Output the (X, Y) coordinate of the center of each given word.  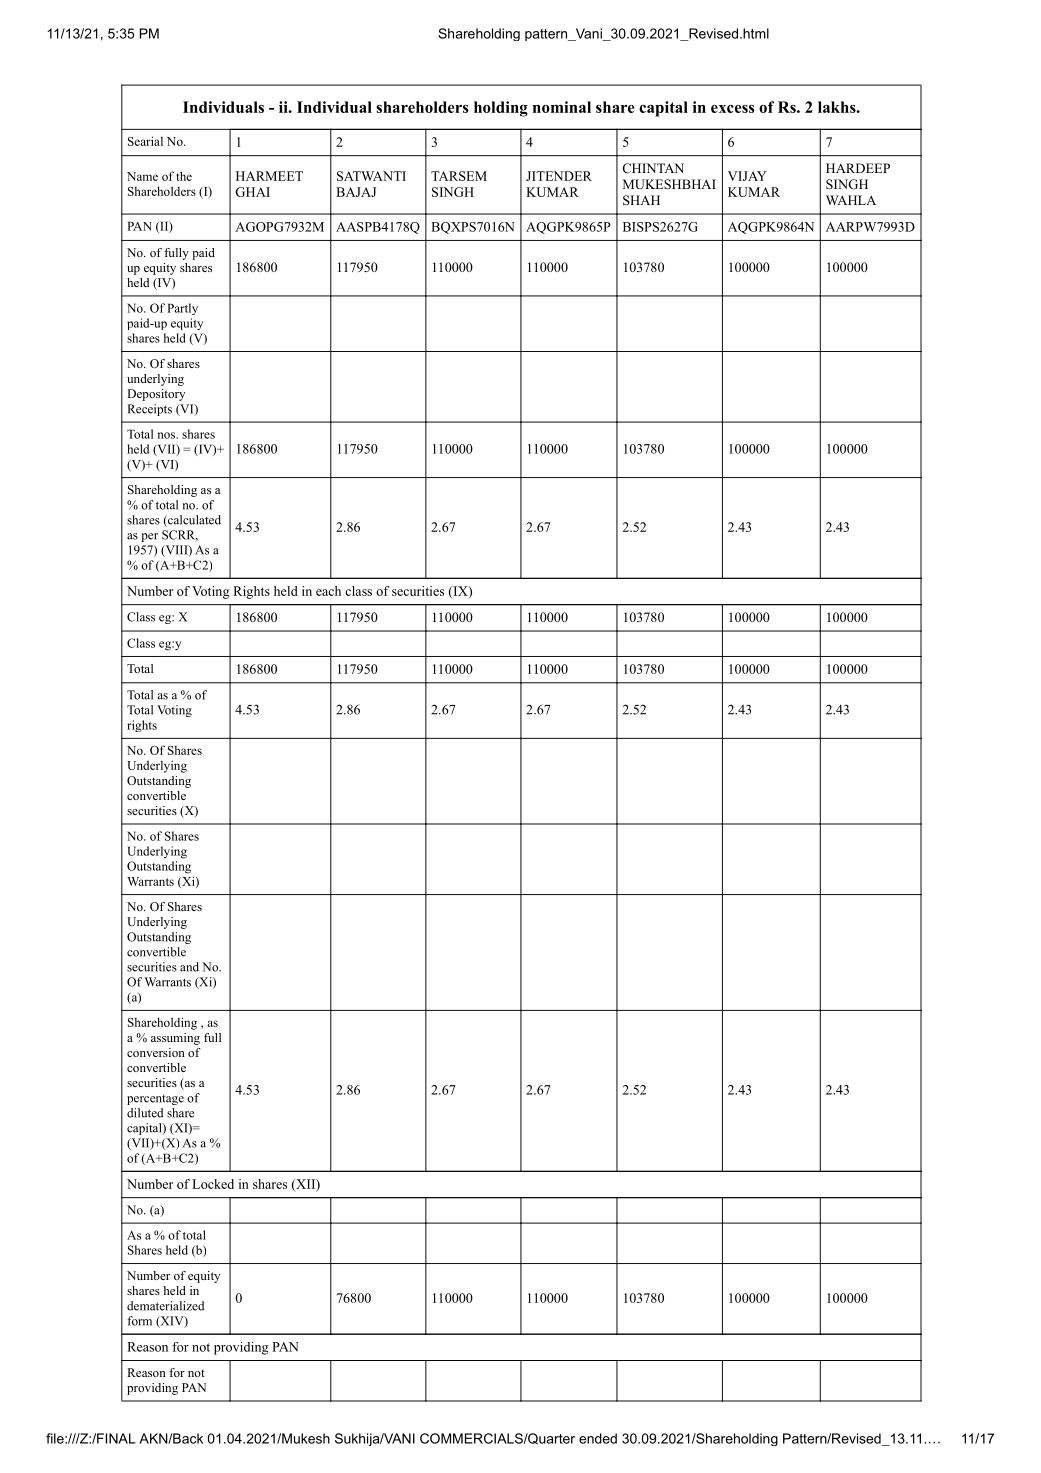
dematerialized (165, 1306)
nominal (562, 107)
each (328, 591)
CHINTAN (653, 168)
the (184, 176)
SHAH (641, 200)
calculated (193, 521)
